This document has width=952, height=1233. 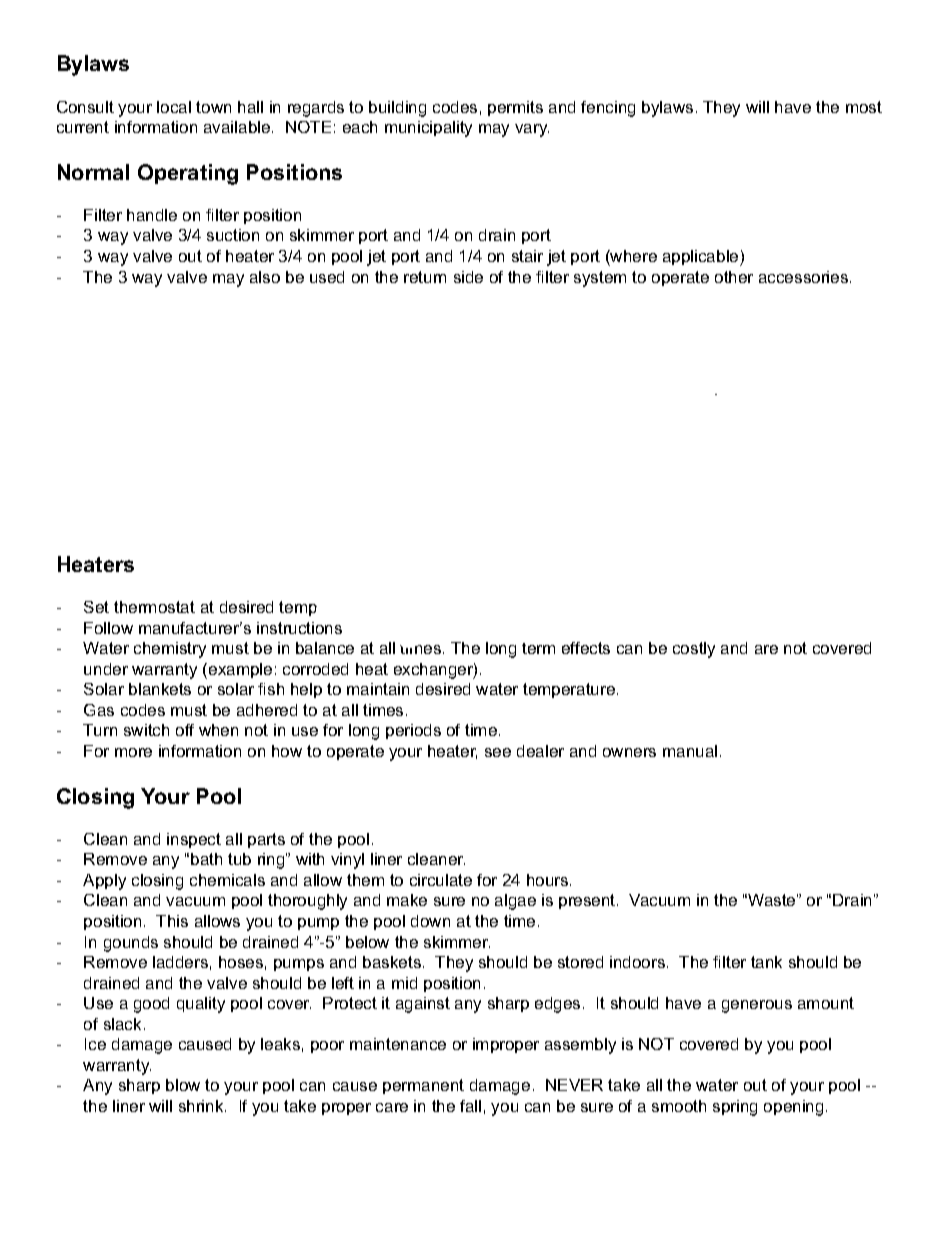 What do you see at coordinates (170, 650) in the document?
I see `chemistry` at bounding box center [170, 650].
